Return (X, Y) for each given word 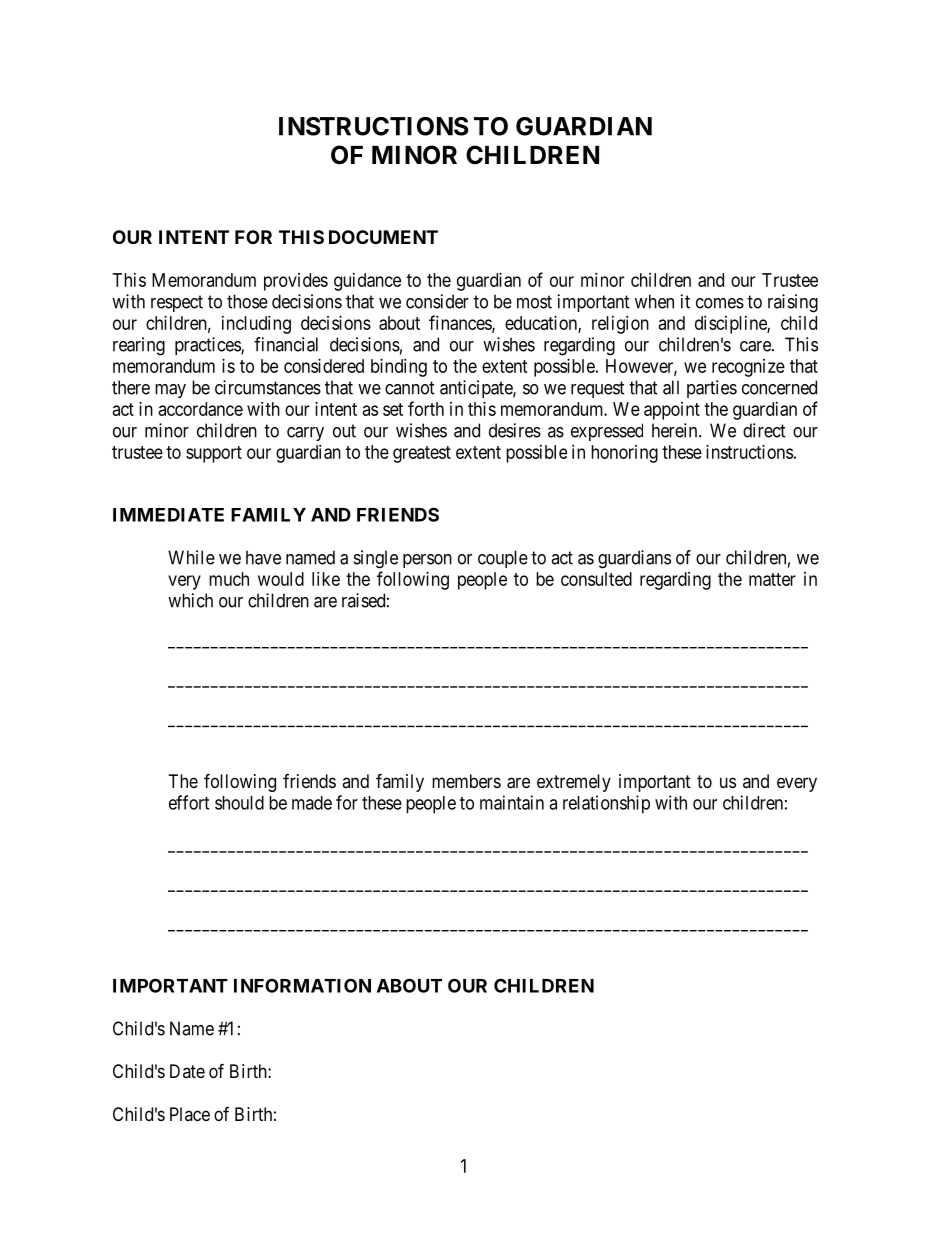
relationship (606, 804)
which (190, 600)
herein (676, 430)
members (466, 781)
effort (189, 802)
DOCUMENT (383, 237)
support (214, 454)
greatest (422, 454)
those (247, 301)
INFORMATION (302, 985)
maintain (512, 802)
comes (720, 303)
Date (187, 1071)
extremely (574, 783)
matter (772, 579)
